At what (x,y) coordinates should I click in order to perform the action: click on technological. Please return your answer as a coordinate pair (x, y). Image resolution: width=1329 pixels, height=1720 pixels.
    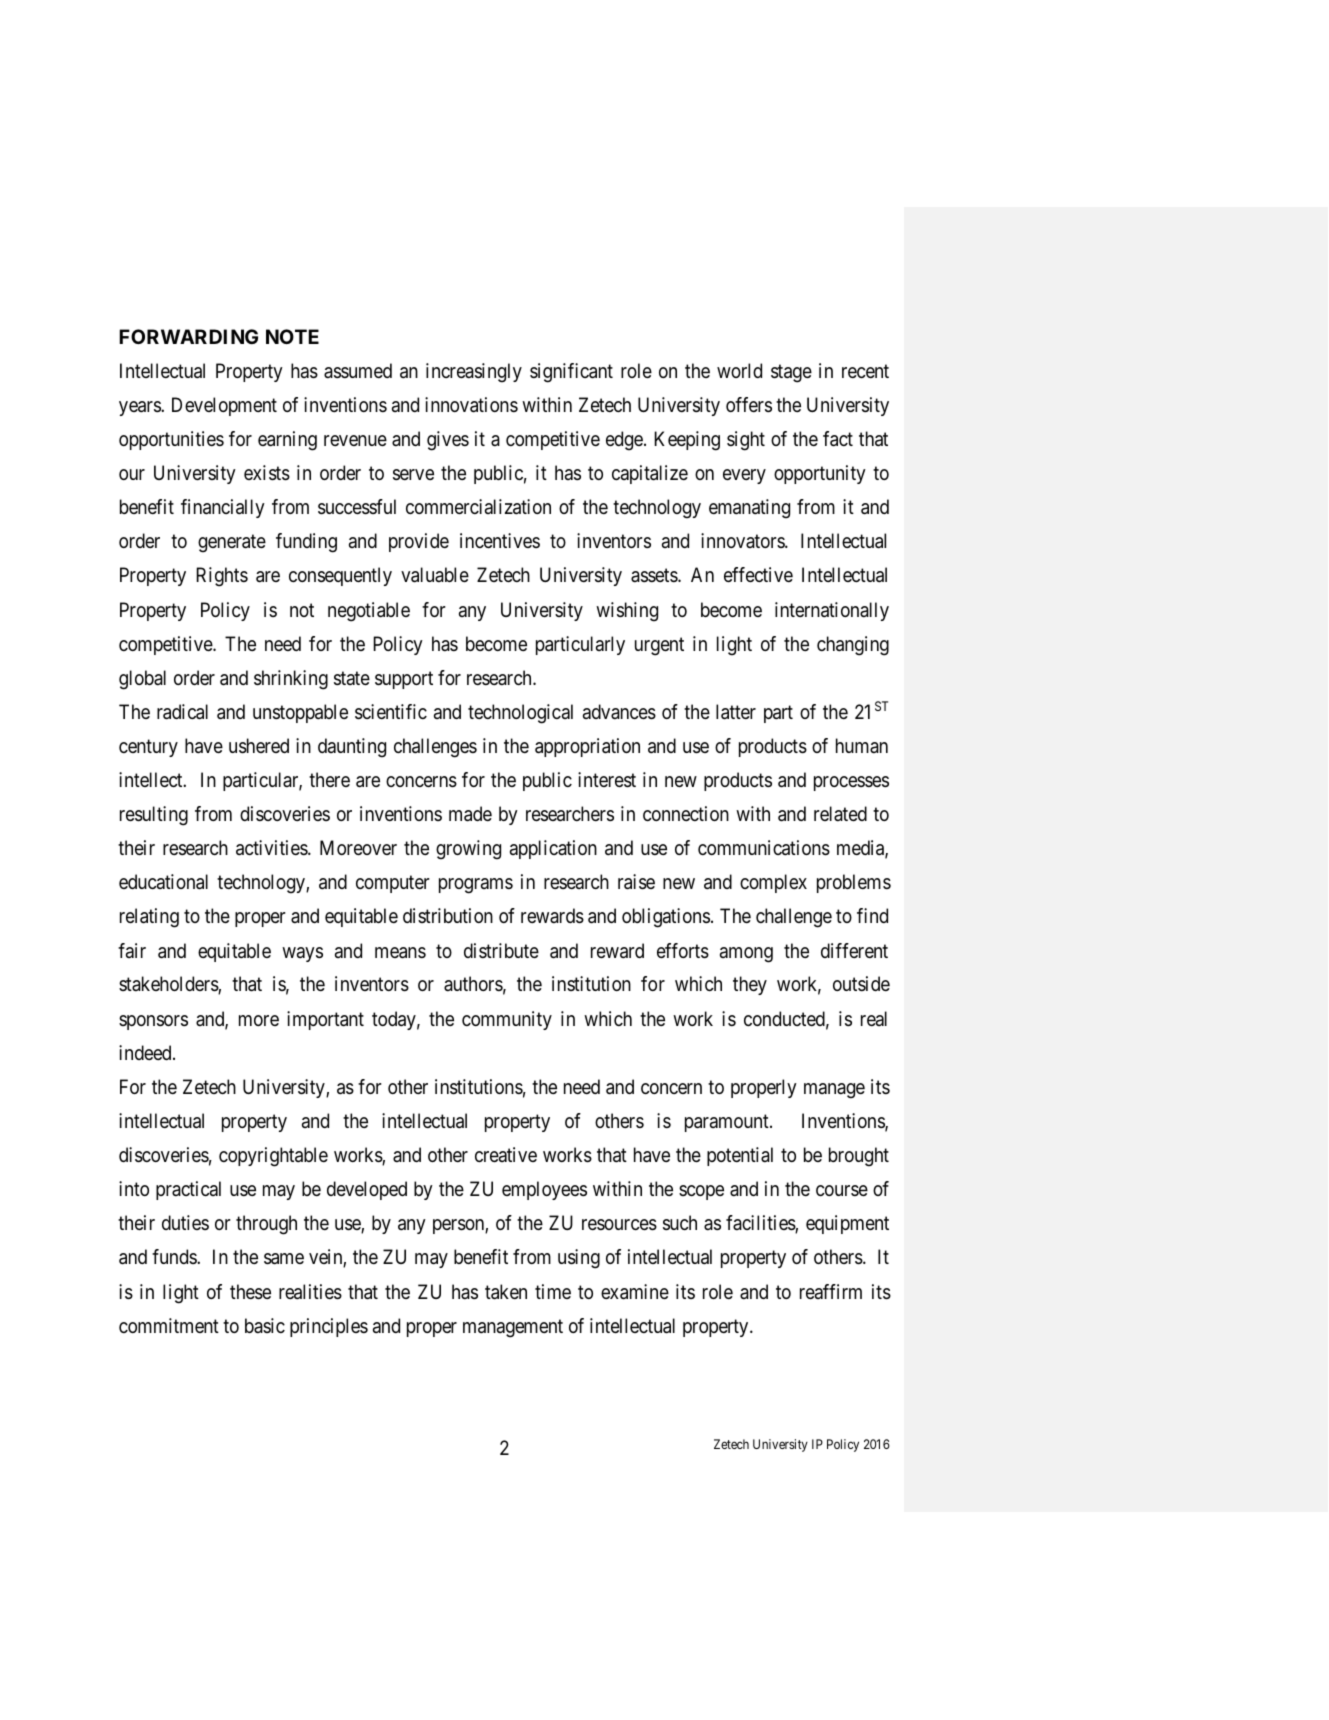
    Looking at the image, I should click on (520, 714).
